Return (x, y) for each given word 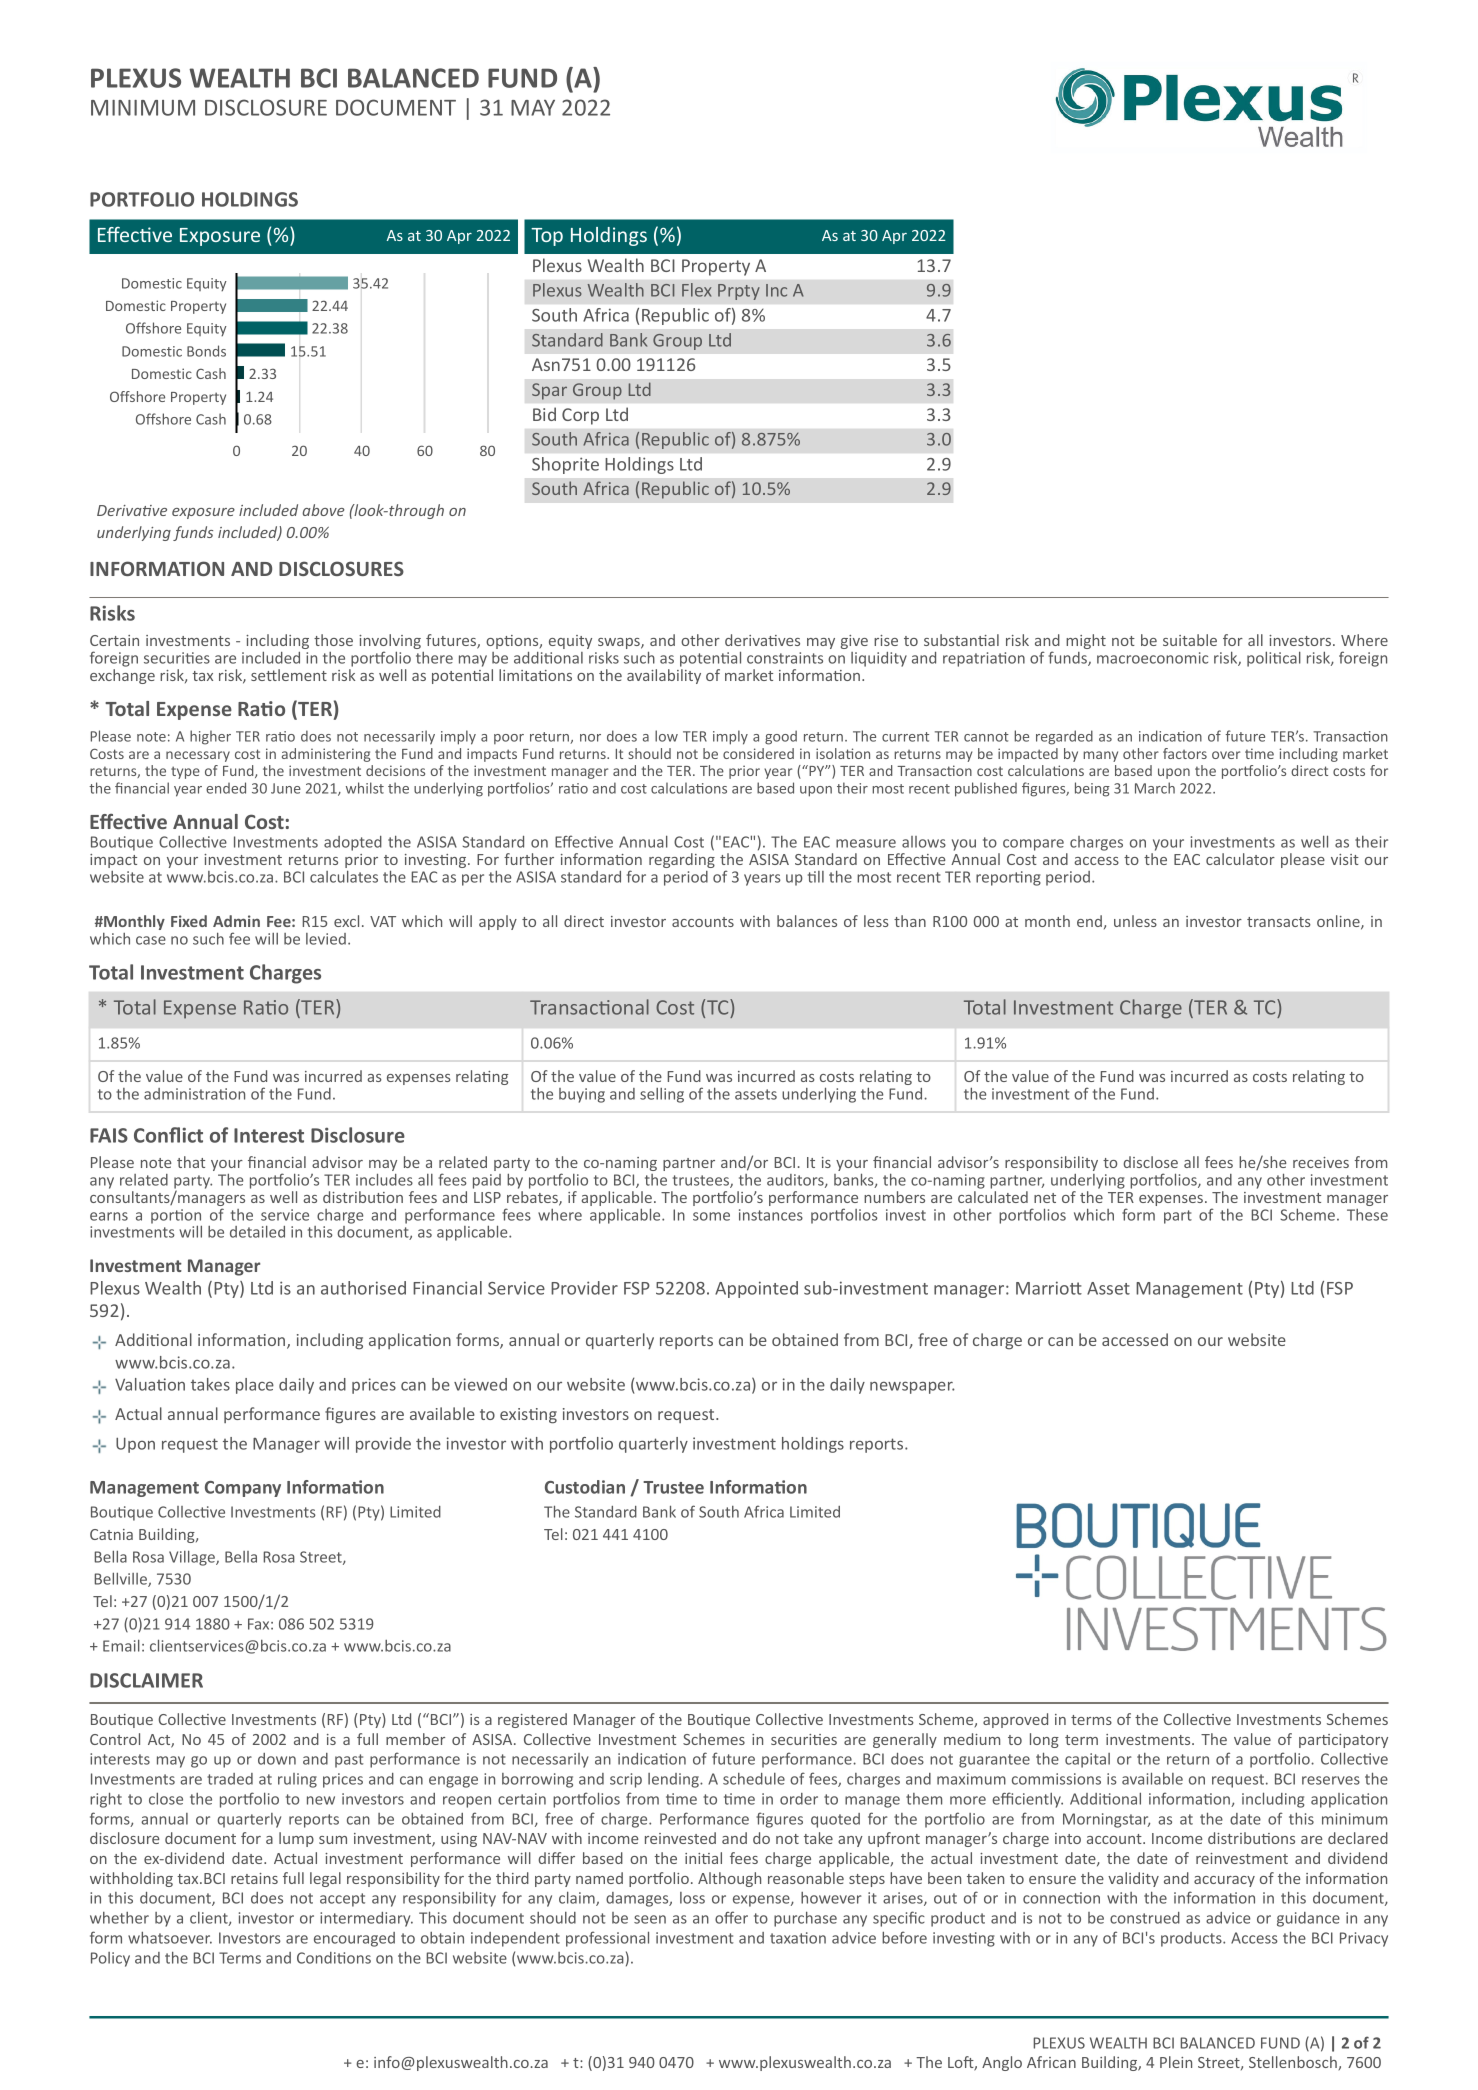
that (191, 1162)
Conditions (334, 1958)
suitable (1190, 640)
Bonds (206, 351)
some (711, 1216)
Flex (696, 290)
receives (1321, 1162)
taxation (798, 1938)
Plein (1176, 2062)
